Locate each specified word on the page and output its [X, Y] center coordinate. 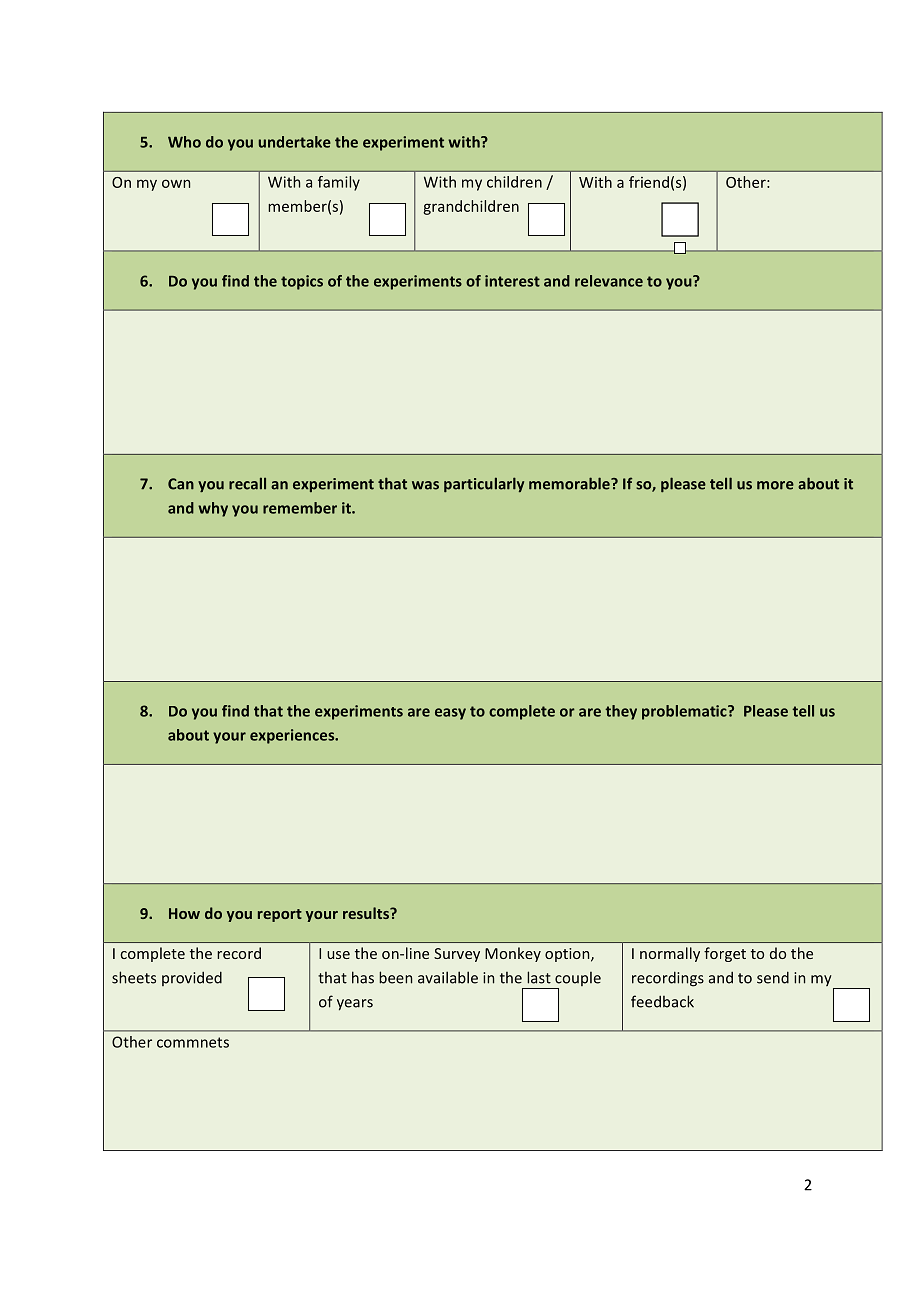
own [176, 183]
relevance [609, 281]
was [425, 485]
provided [192, 978]
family [339, 183]
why [213, 509]
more [775, 485]
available [448, 977]
